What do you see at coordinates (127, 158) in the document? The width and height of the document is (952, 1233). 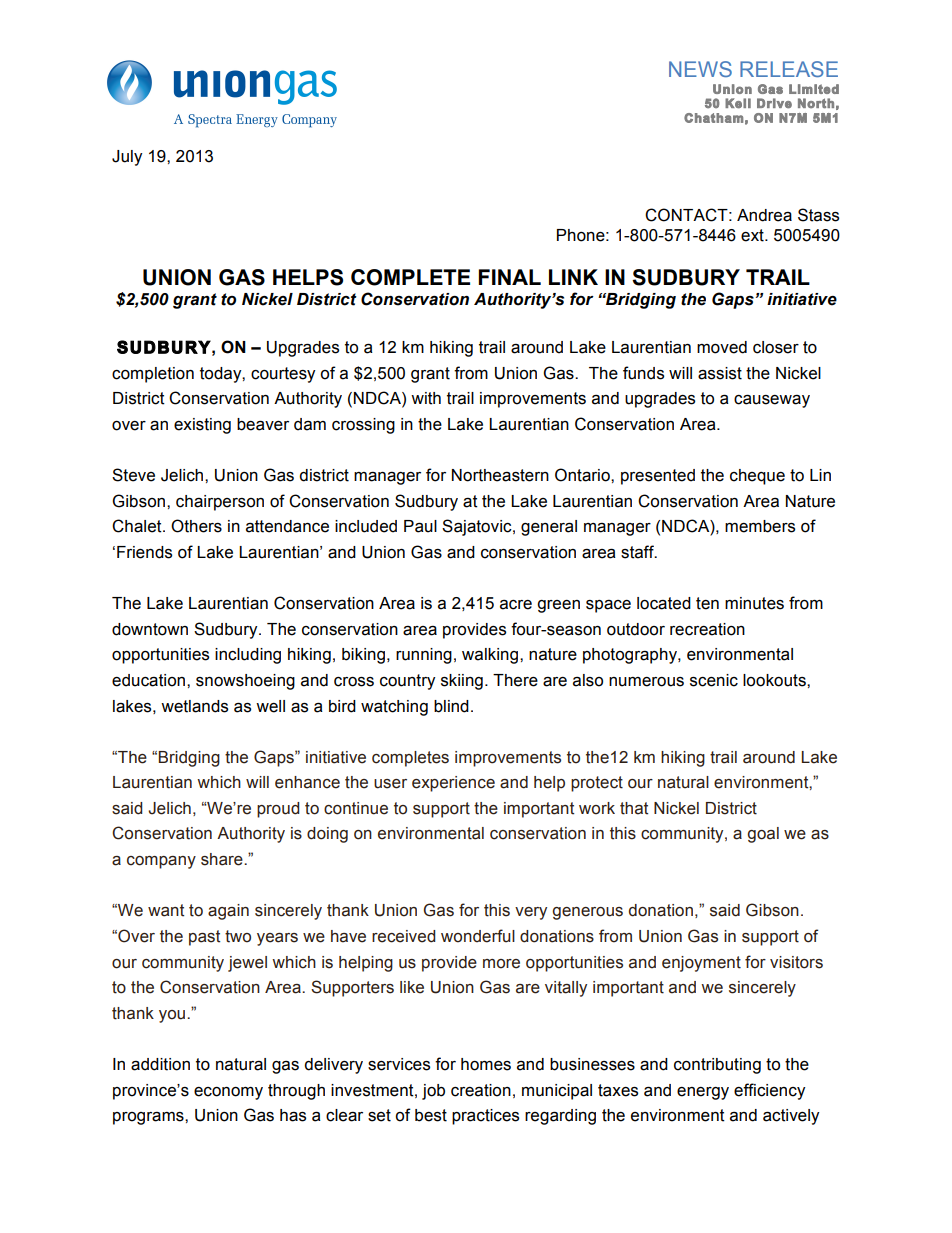 I see `July` at bounding box center [127, 158].
